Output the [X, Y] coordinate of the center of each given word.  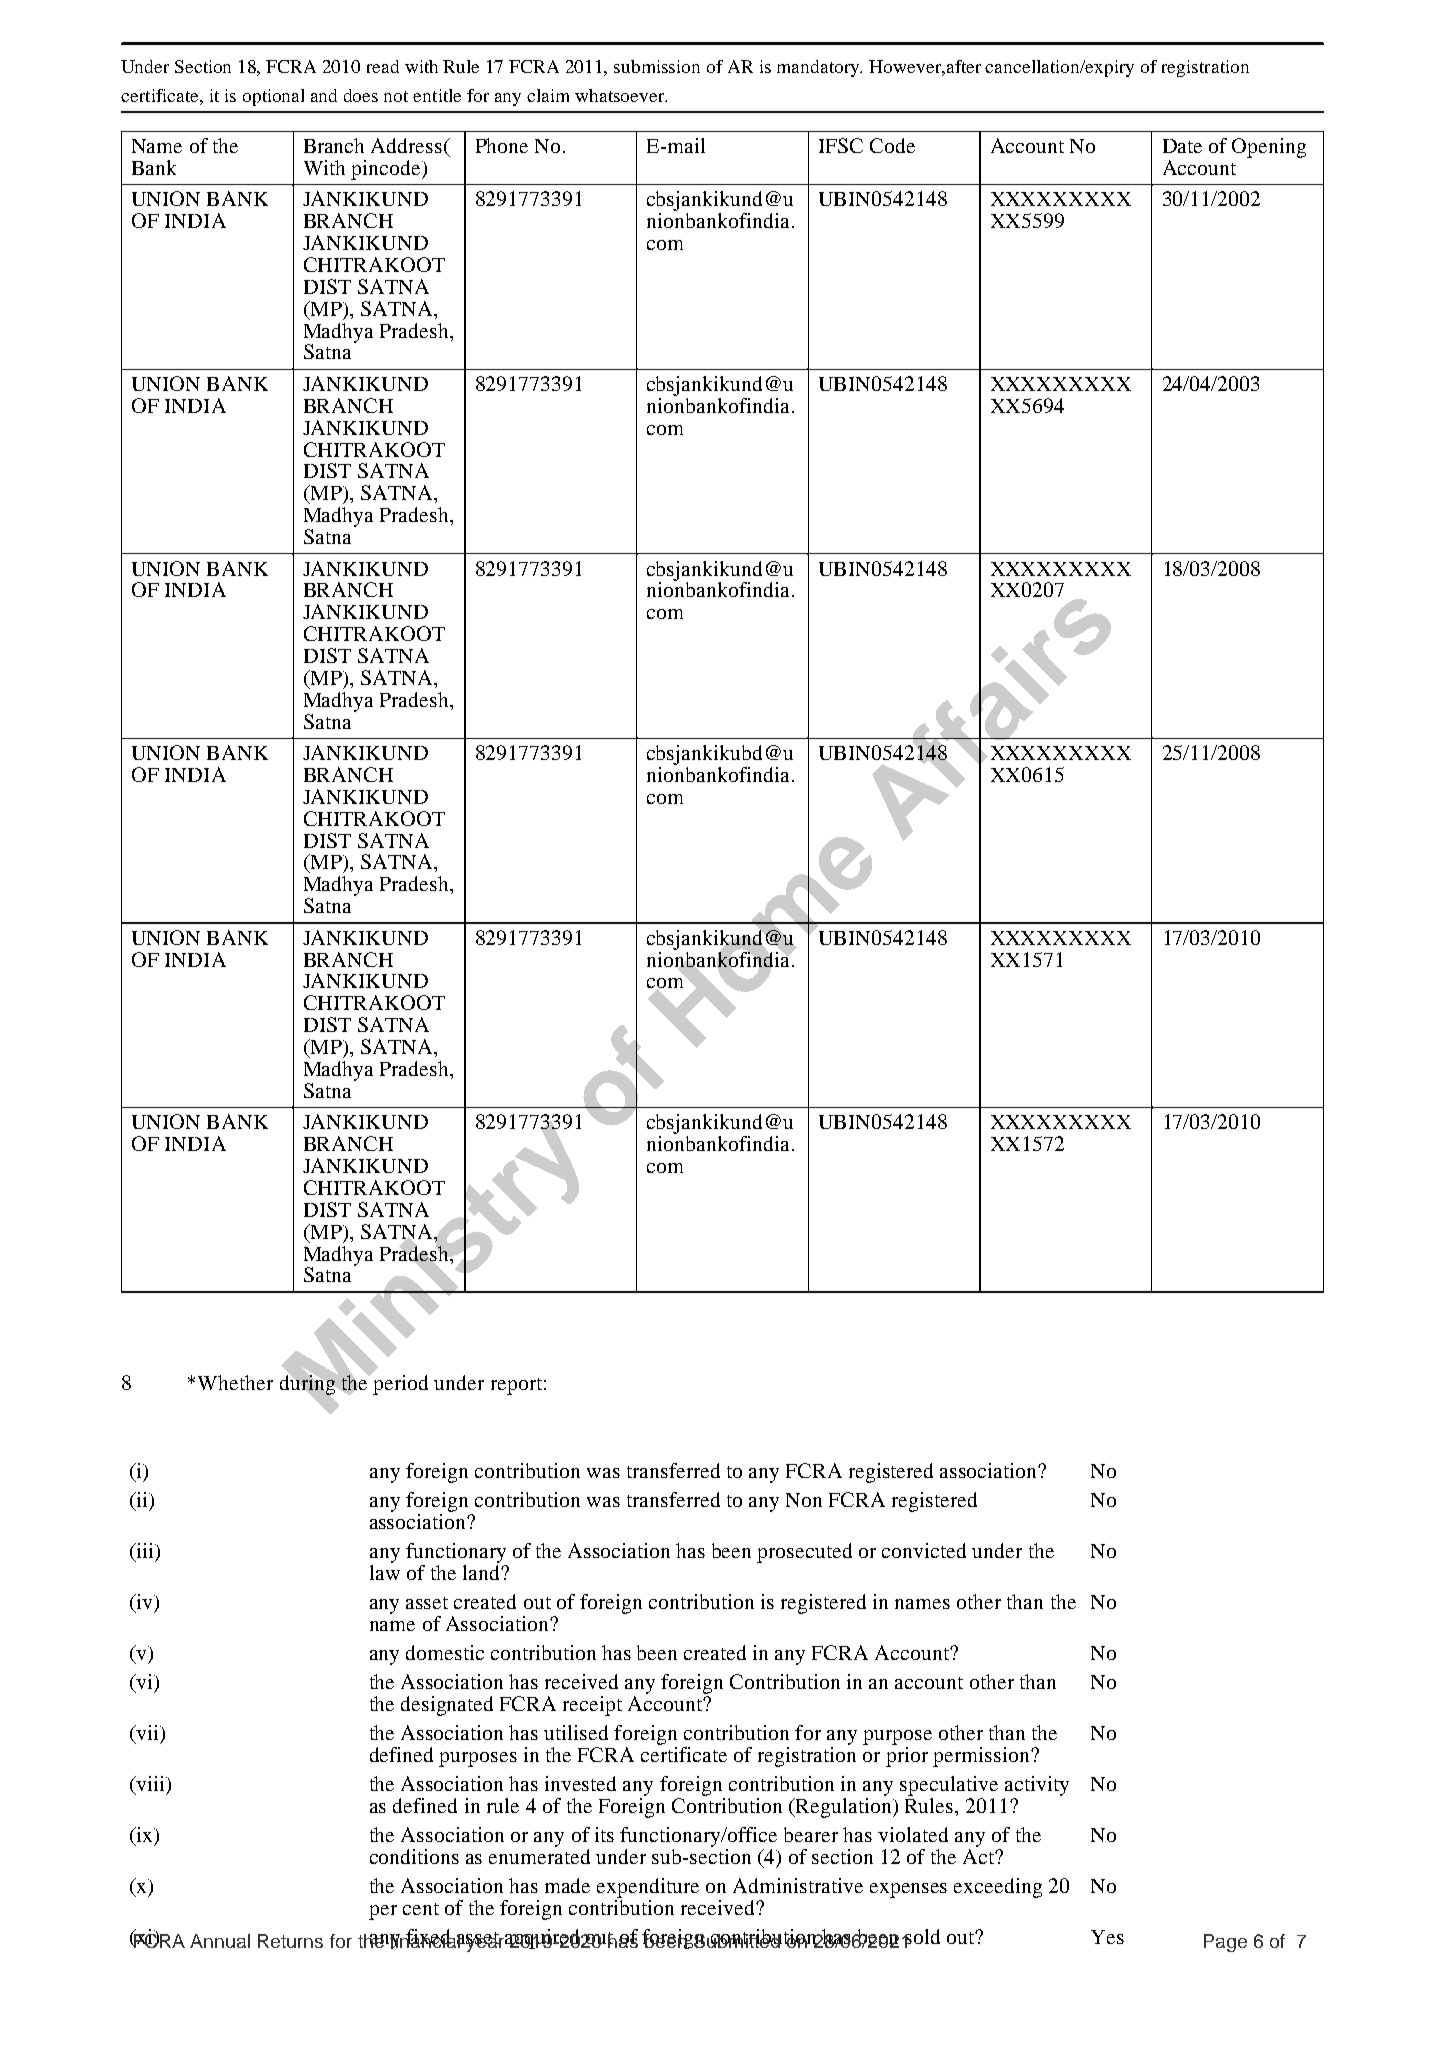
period [399, 1384]
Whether [235, 1382]
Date [1182, 146]
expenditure [648, 1888]
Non [804, 1500]
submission [657, 66]
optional [273, 97]
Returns [290, 1941]
